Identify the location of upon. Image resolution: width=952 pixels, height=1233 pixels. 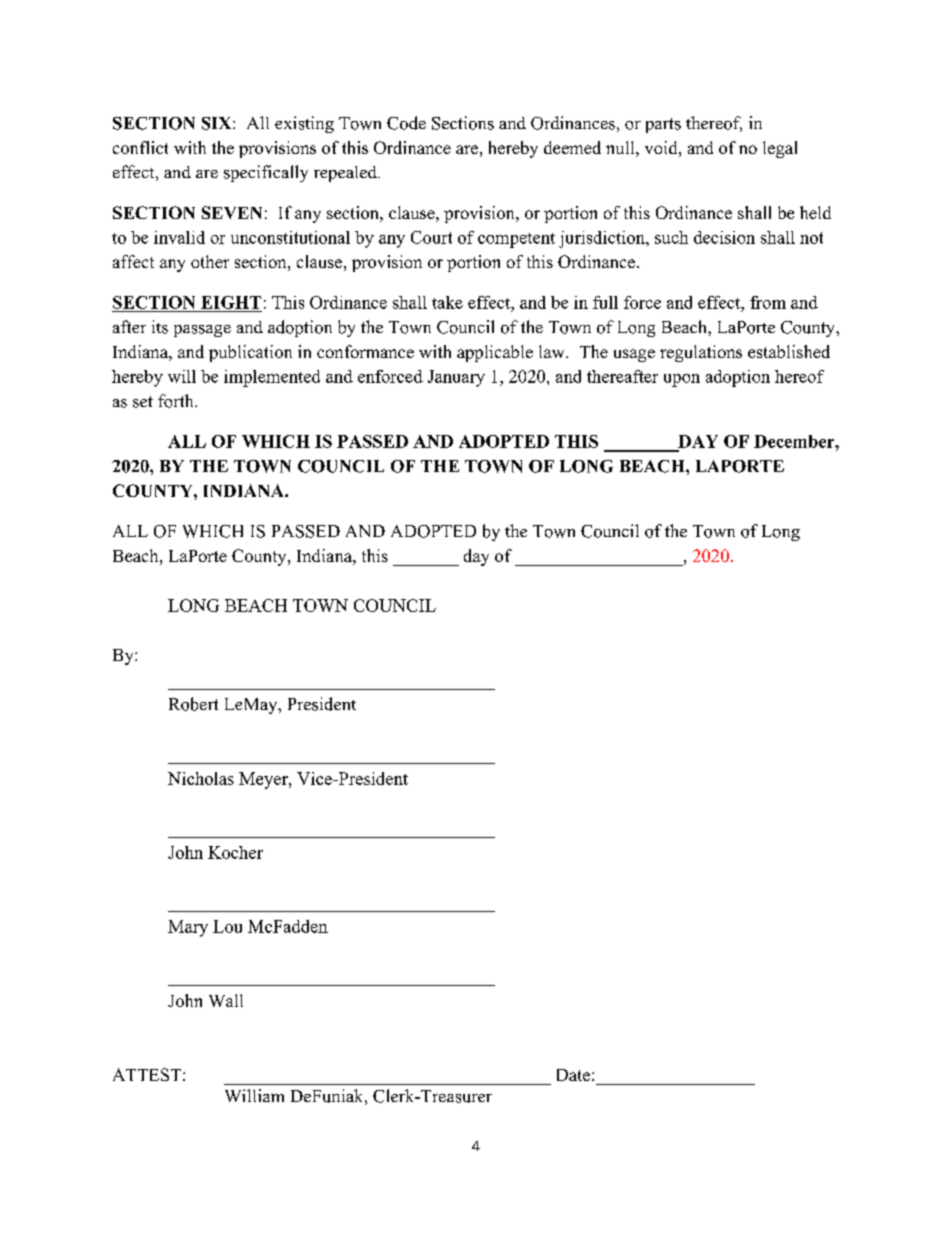
(682, 380).
